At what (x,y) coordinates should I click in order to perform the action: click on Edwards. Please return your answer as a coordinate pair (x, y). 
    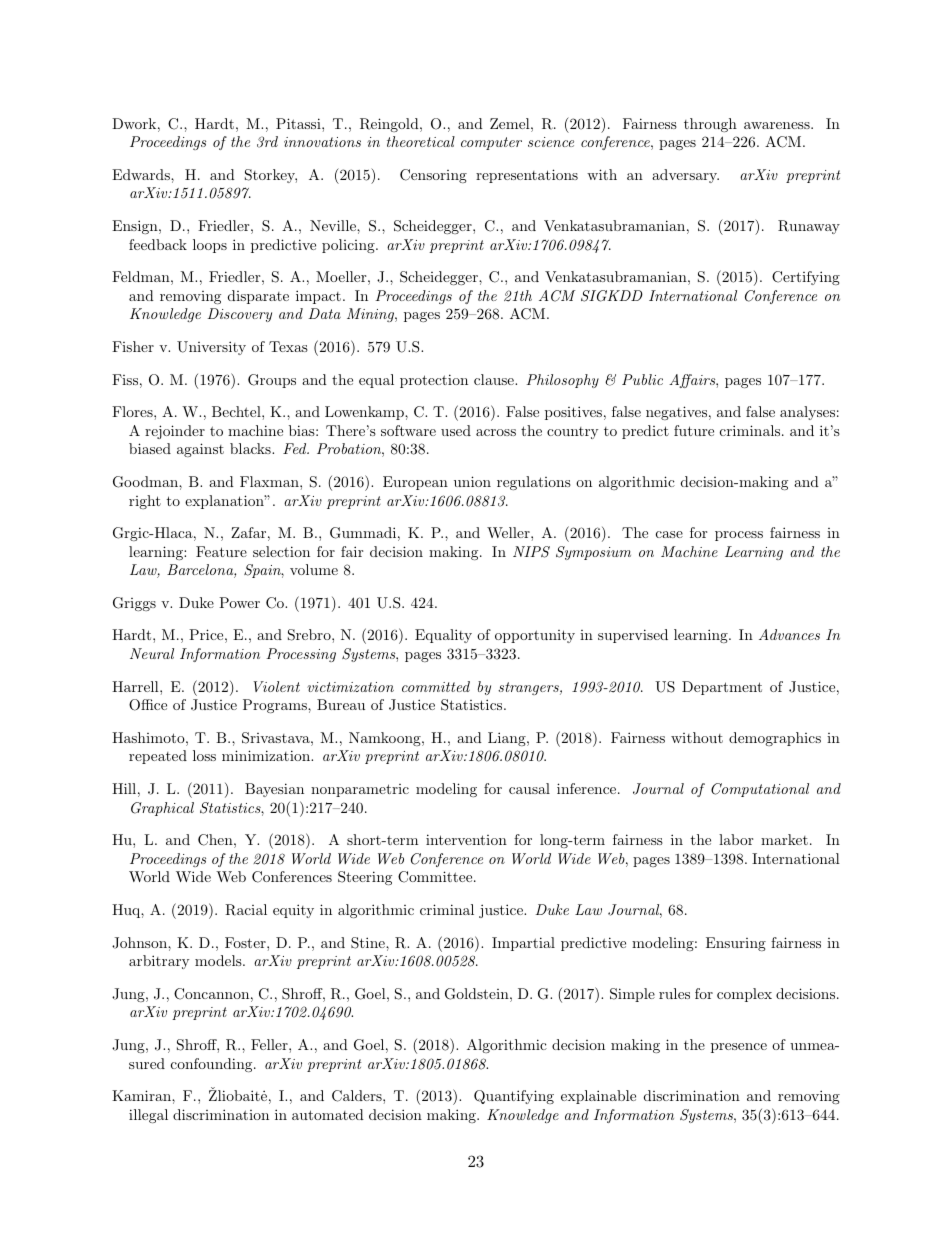
    Looking at the image, I should click on (142, 174).
